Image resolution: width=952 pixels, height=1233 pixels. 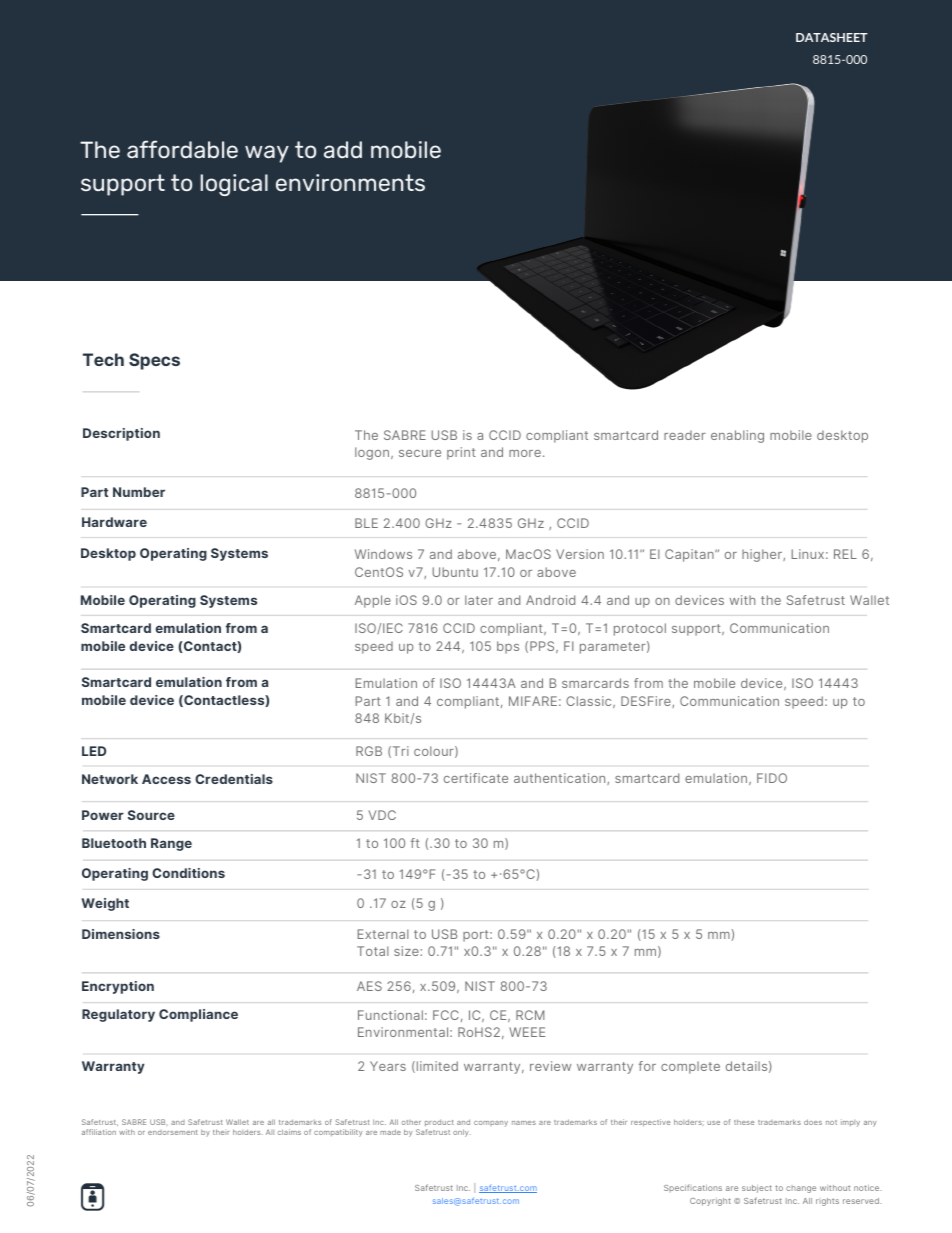 What do you see at coordinates (114, 522) in the image?
I see `Hardware` at bounding box center [114, 522].
